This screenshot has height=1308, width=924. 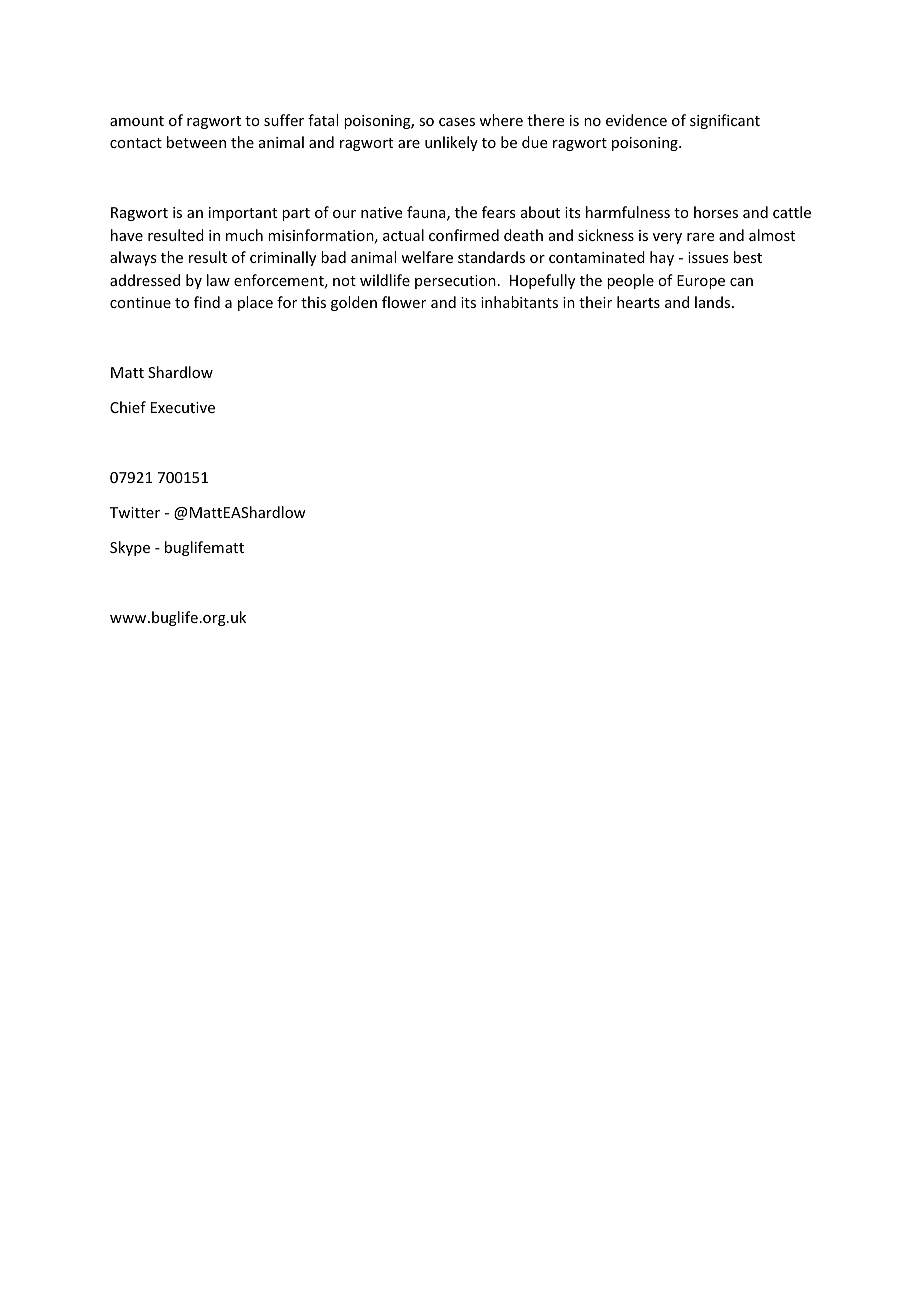 I want to click on significant, so click(x=725, y=121).
